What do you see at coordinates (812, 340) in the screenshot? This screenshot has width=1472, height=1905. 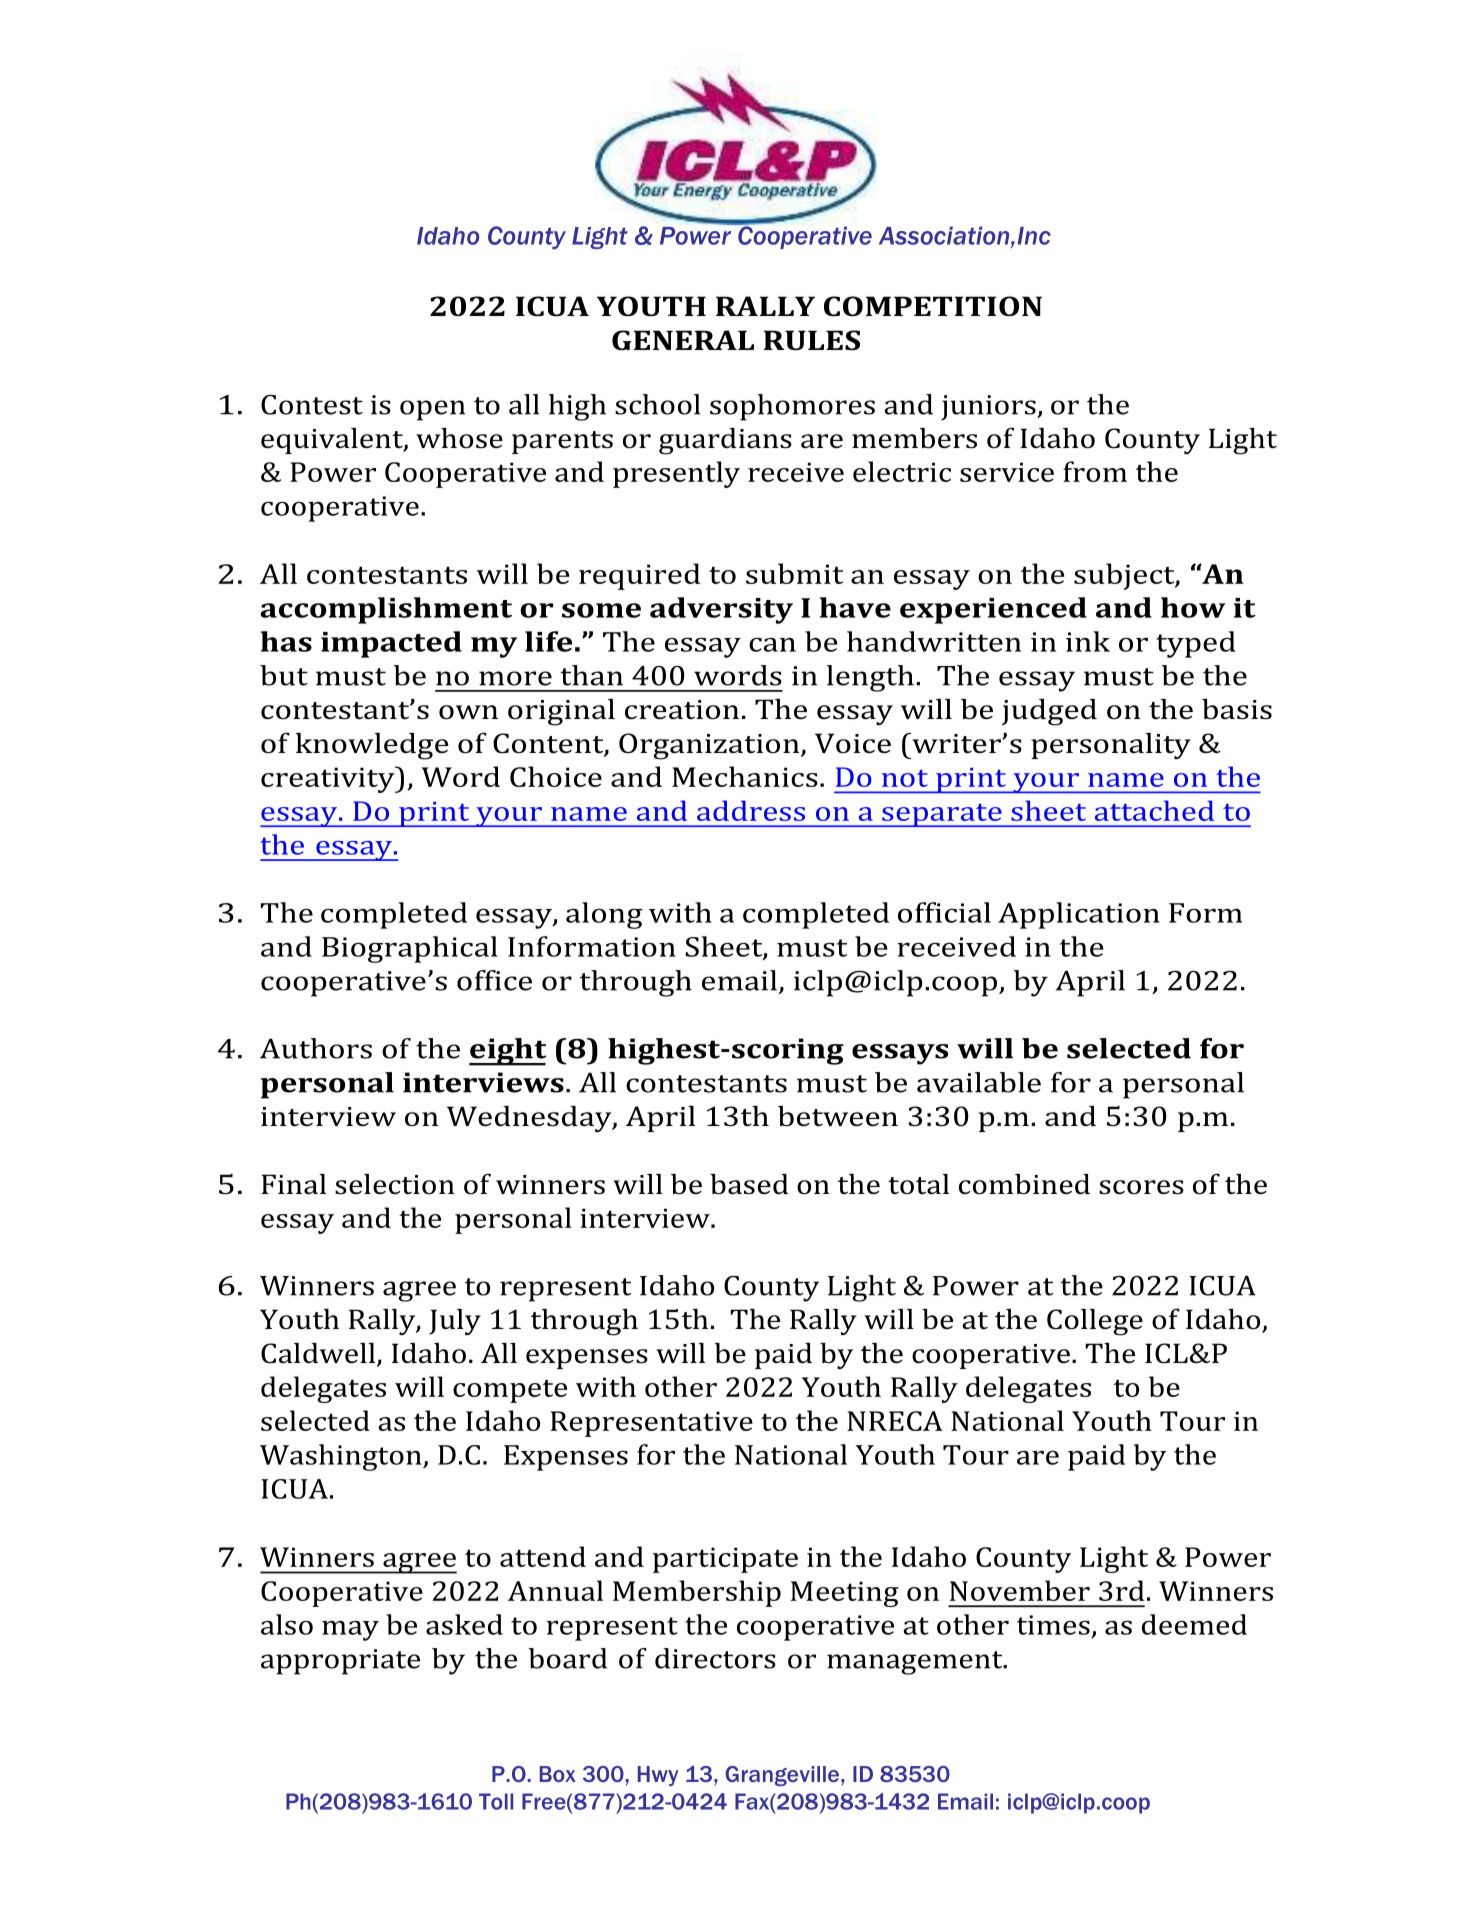 I see `RULES` at bounding box center [812, 340].
